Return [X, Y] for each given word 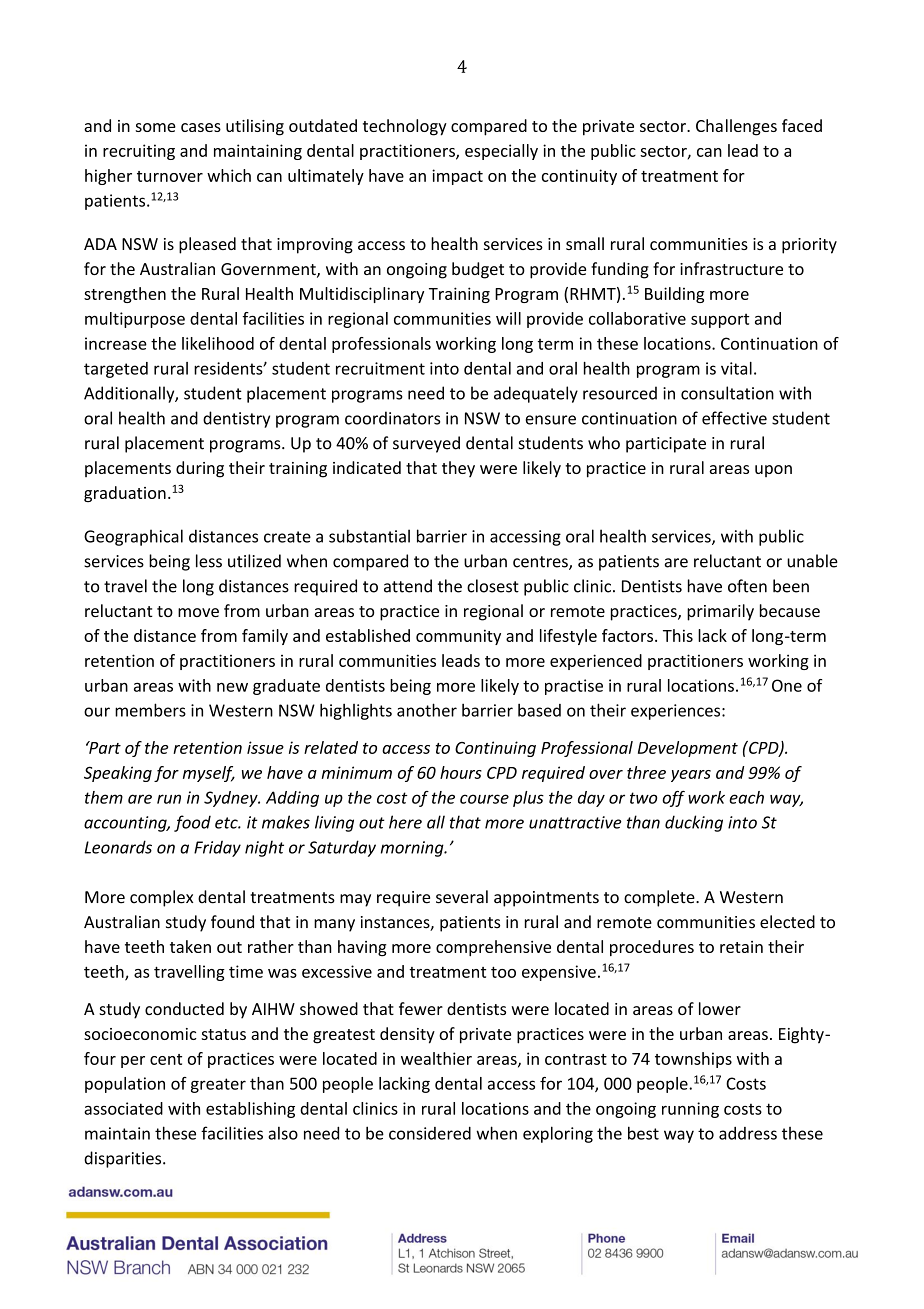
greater [218, 1085]
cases [201, 127]
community [458, 637]
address [748, 1133]
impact [457, 177]
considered [430, 1133]
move [198, 612]
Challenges [736, 127]
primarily [720, 612]
